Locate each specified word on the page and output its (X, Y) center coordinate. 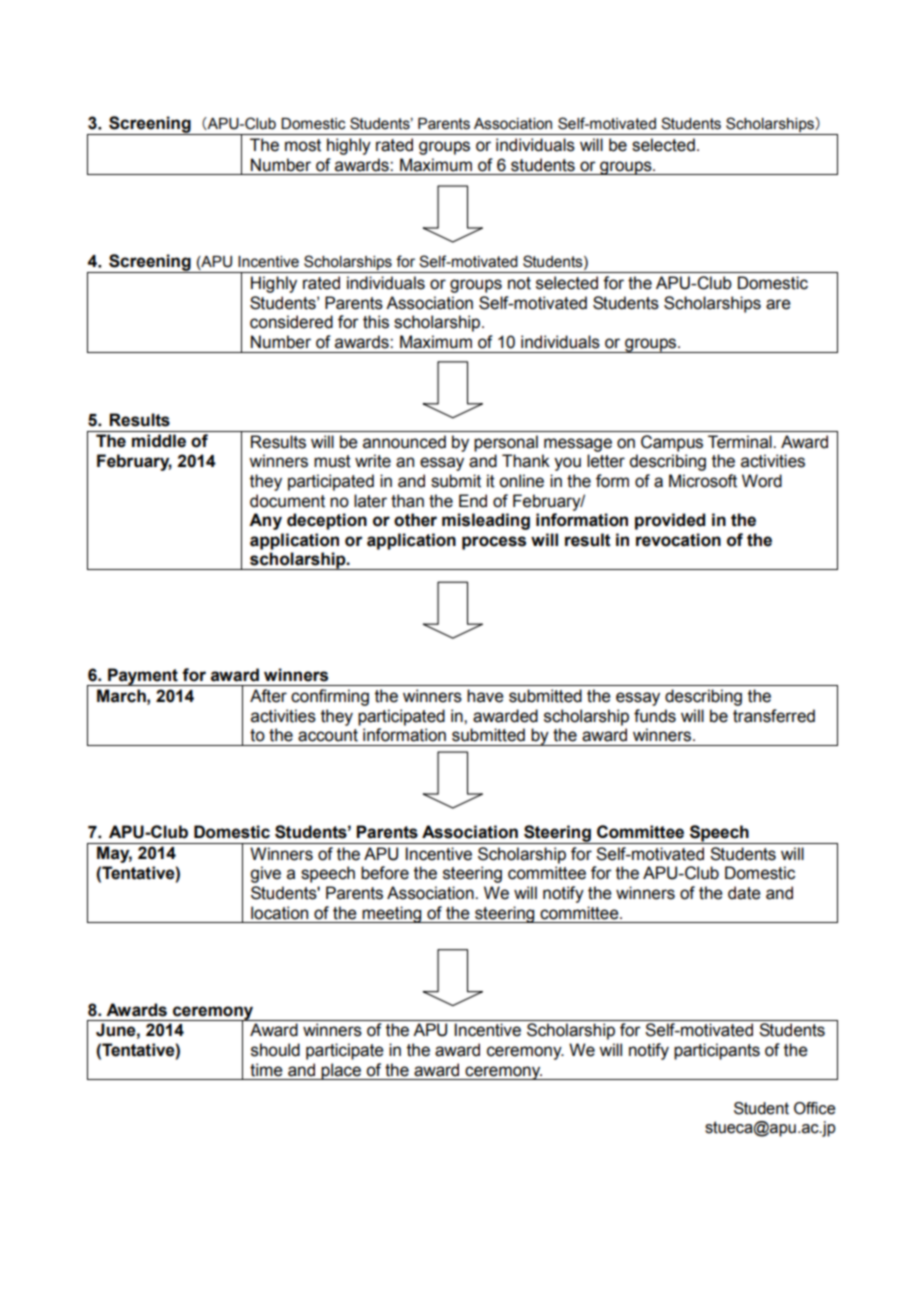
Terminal (741, 442)
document (287, 501)
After (268, 696)
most (303, 145)
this (376, 322)
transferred (774, 716)
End (473, 501)
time (266, 1070)
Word (762, 481)
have (485, 696)
